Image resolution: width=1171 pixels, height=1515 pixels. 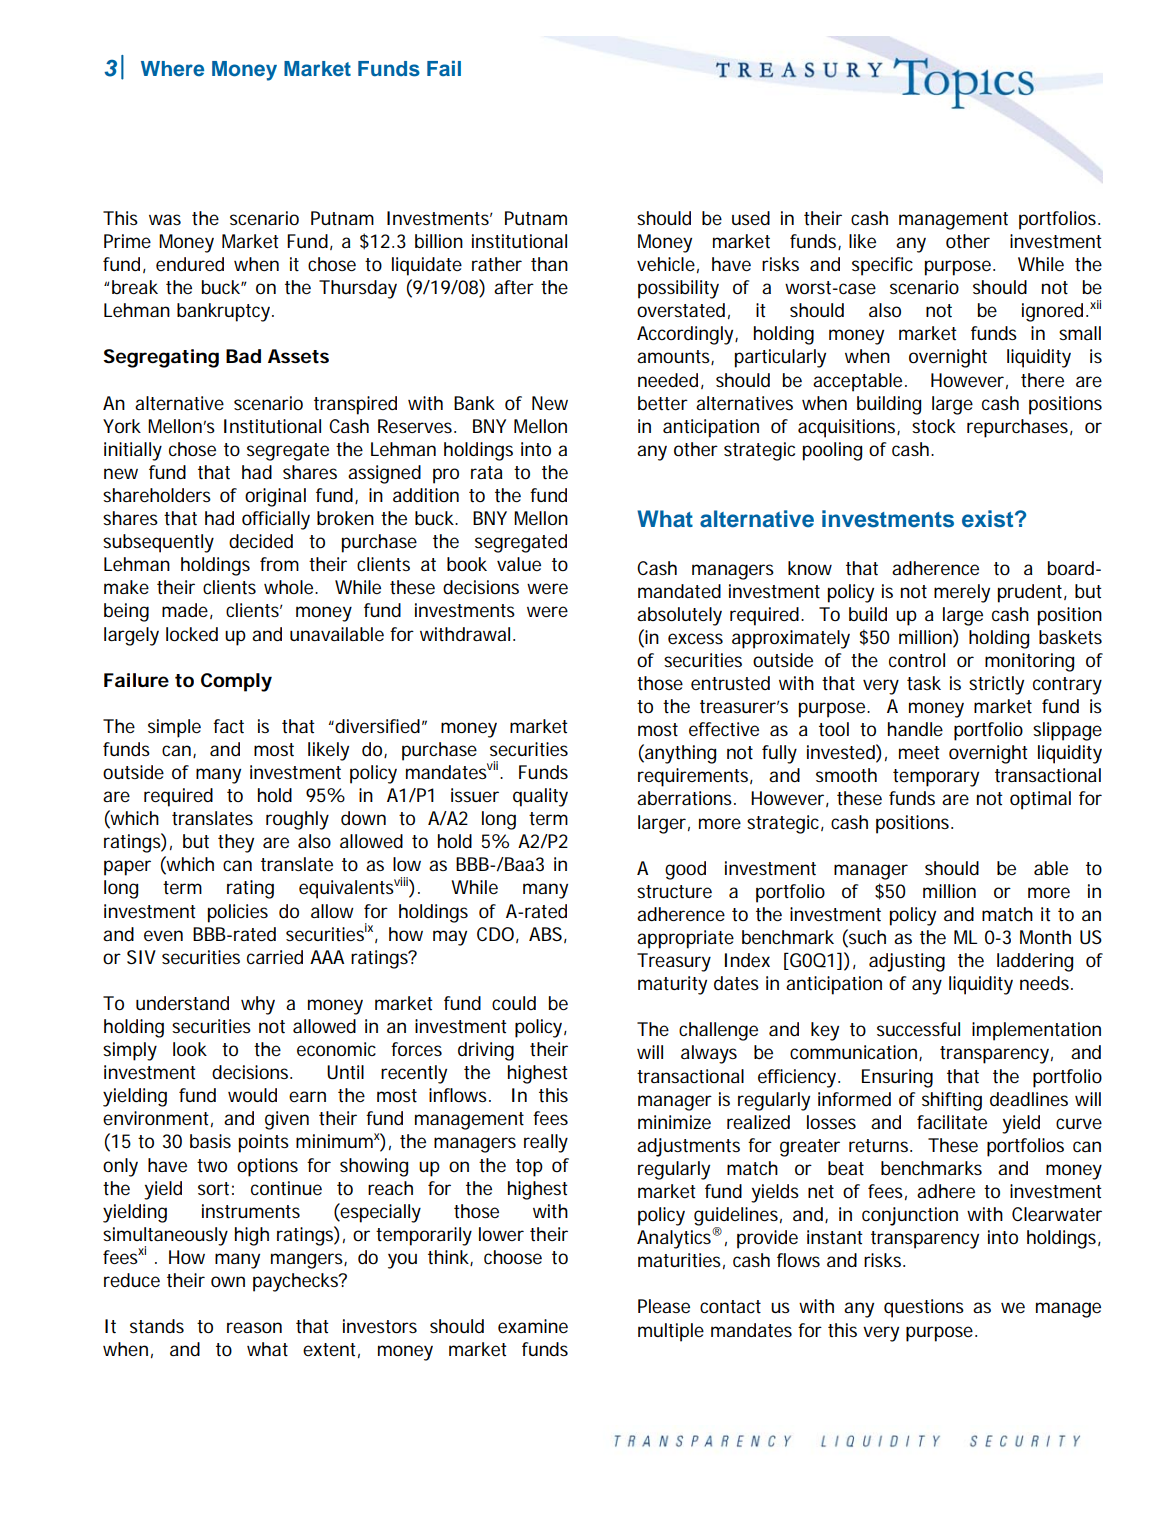 I want to click on specific, so click(x=882, y=266).
